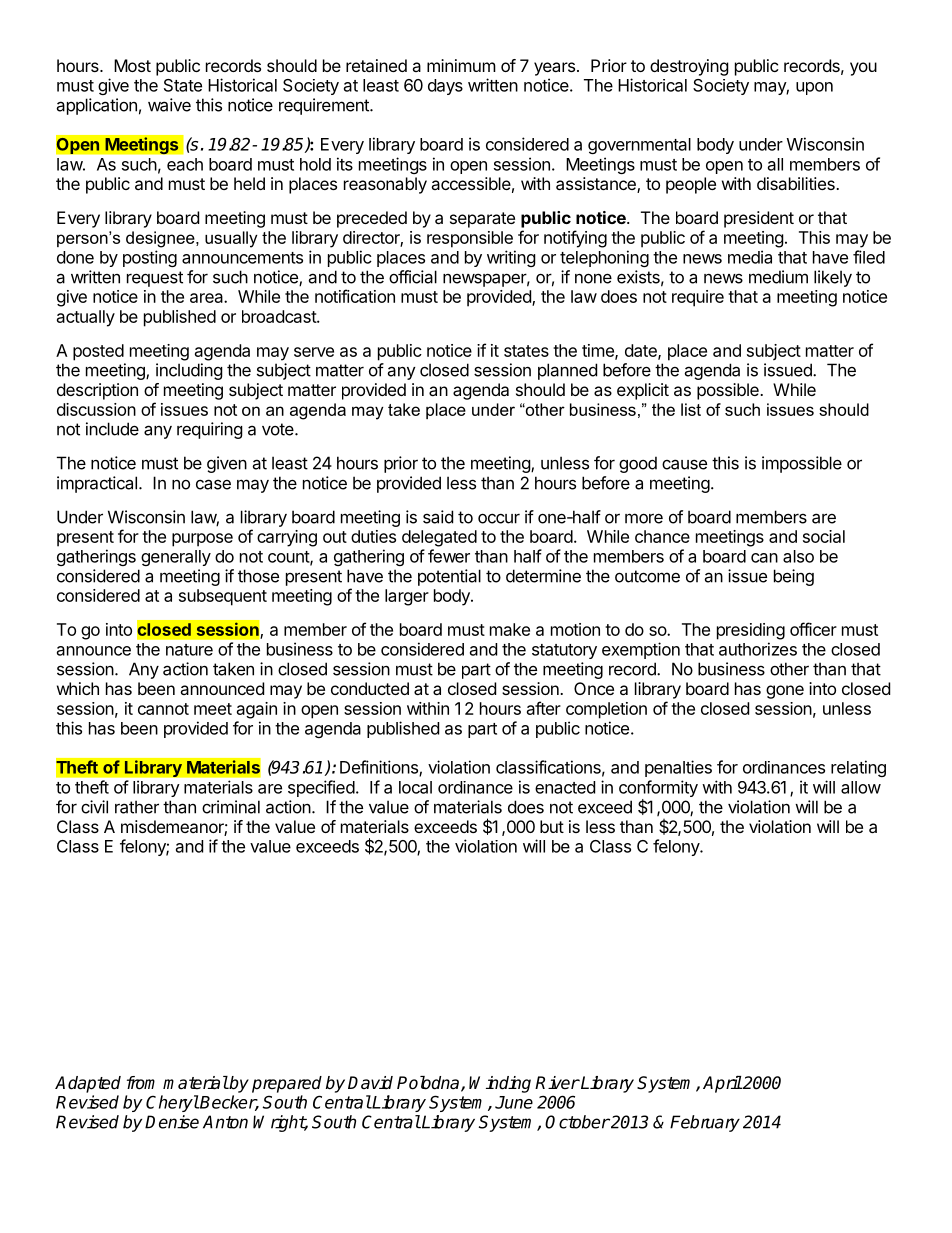  What do you see at coordinates (722, 1084) in the page?
I see `April` at bounding box center [722, 1084].
